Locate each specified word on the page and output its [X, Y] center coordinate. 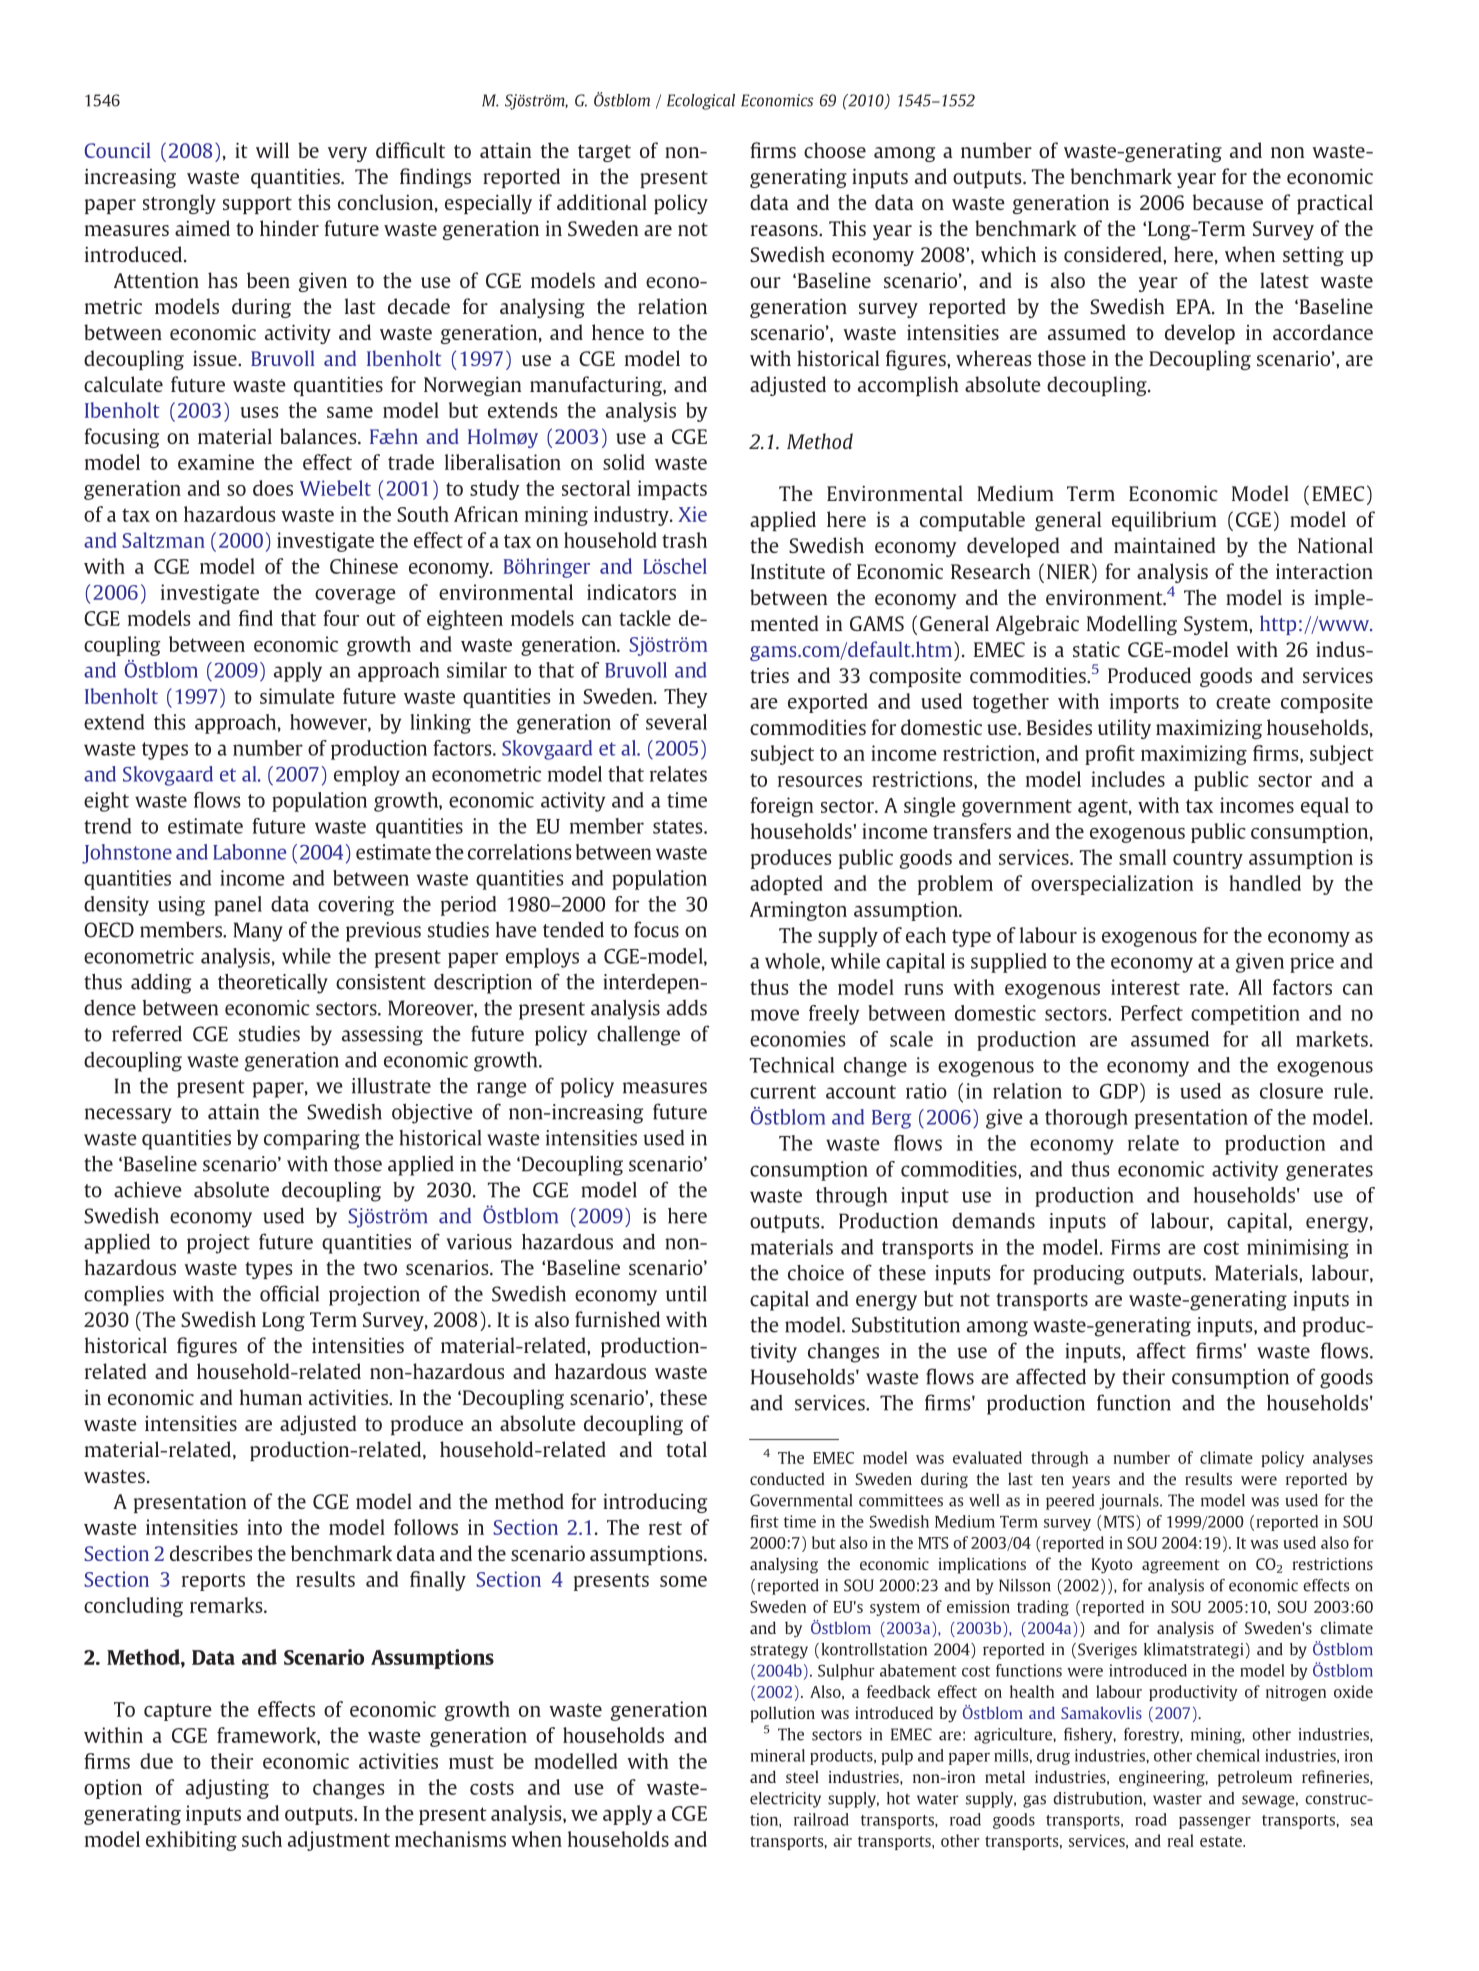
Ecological [701, 102]
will [272, 150]
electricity [785, 1800]
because [1228, 202]
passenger [1215, 1823]
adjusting [227, 1789]
